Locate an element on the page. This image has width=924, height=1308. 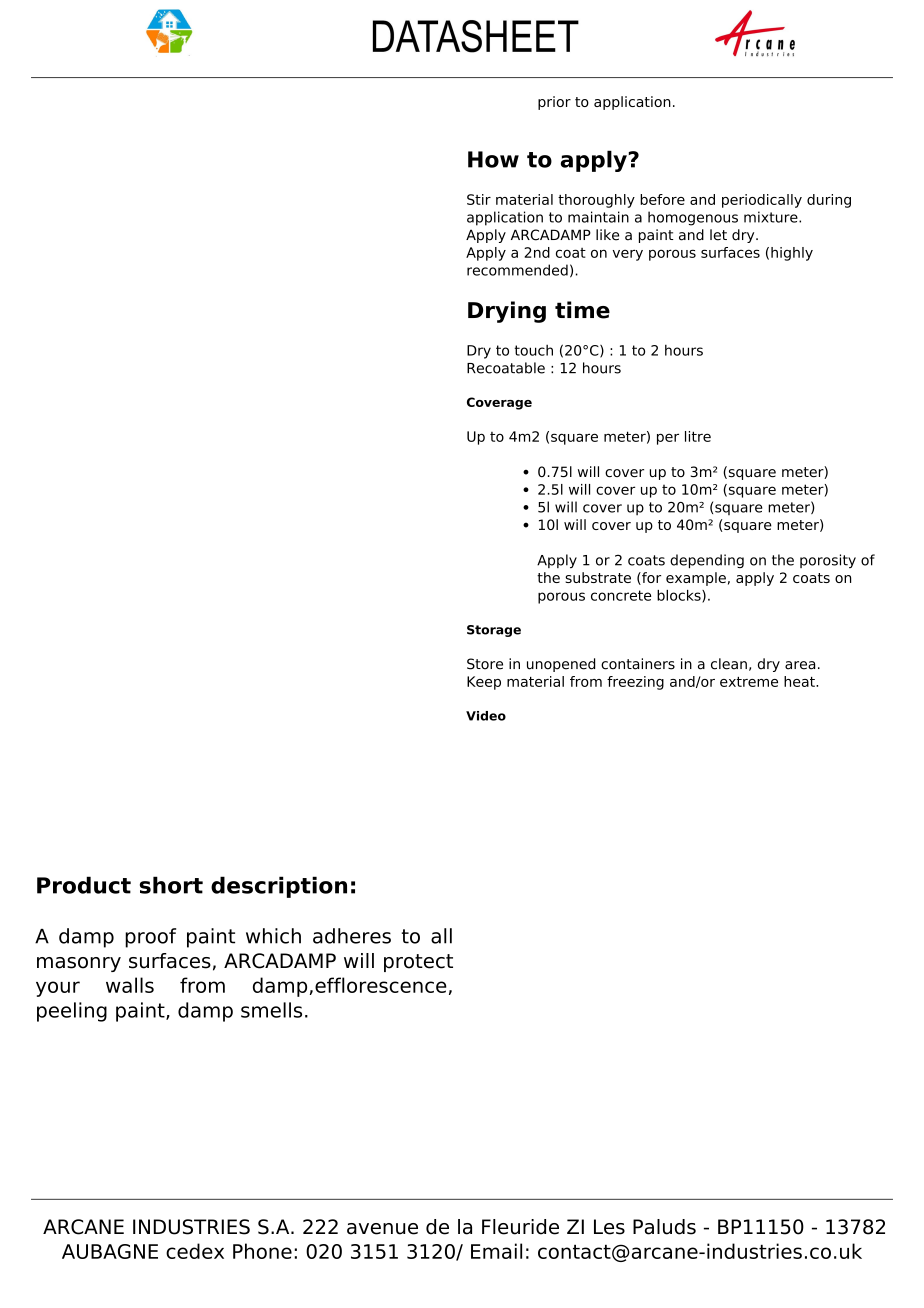
adheres is located at coordinates (352, 936).
